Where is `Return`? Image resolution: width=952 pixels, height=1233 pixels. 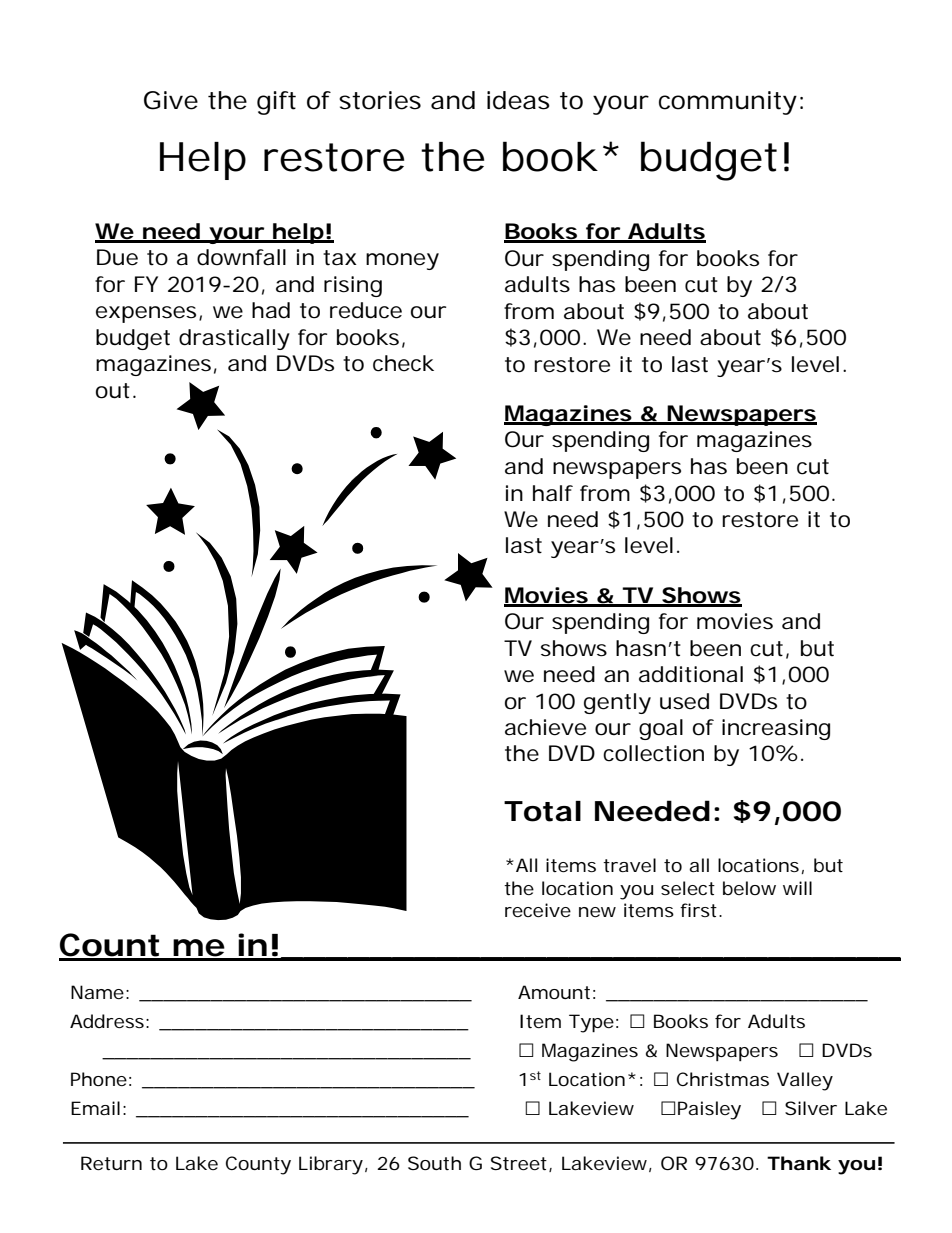
Return is located at coordinates (111, 1163).
